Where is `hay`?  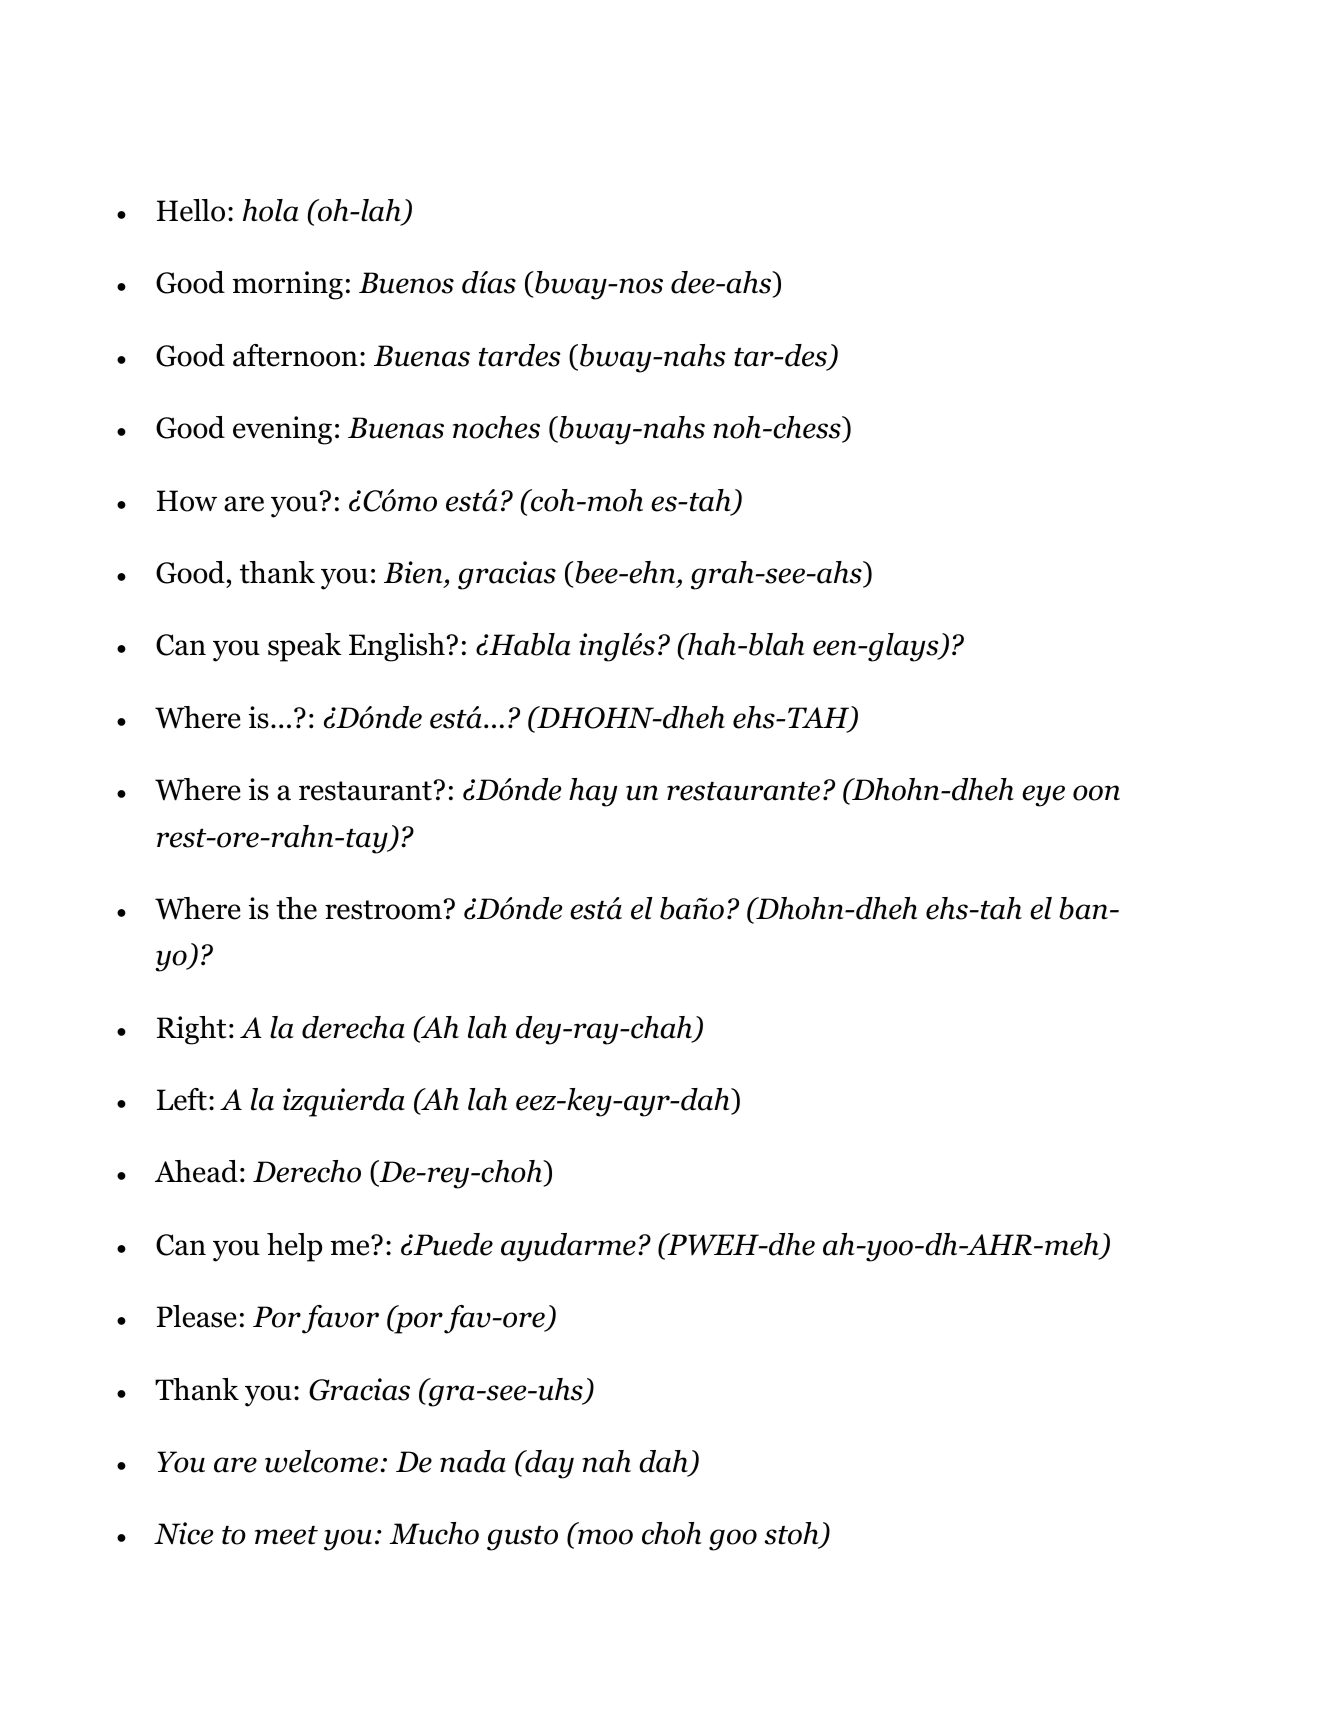
hay is located at coordinates (593, 792).
